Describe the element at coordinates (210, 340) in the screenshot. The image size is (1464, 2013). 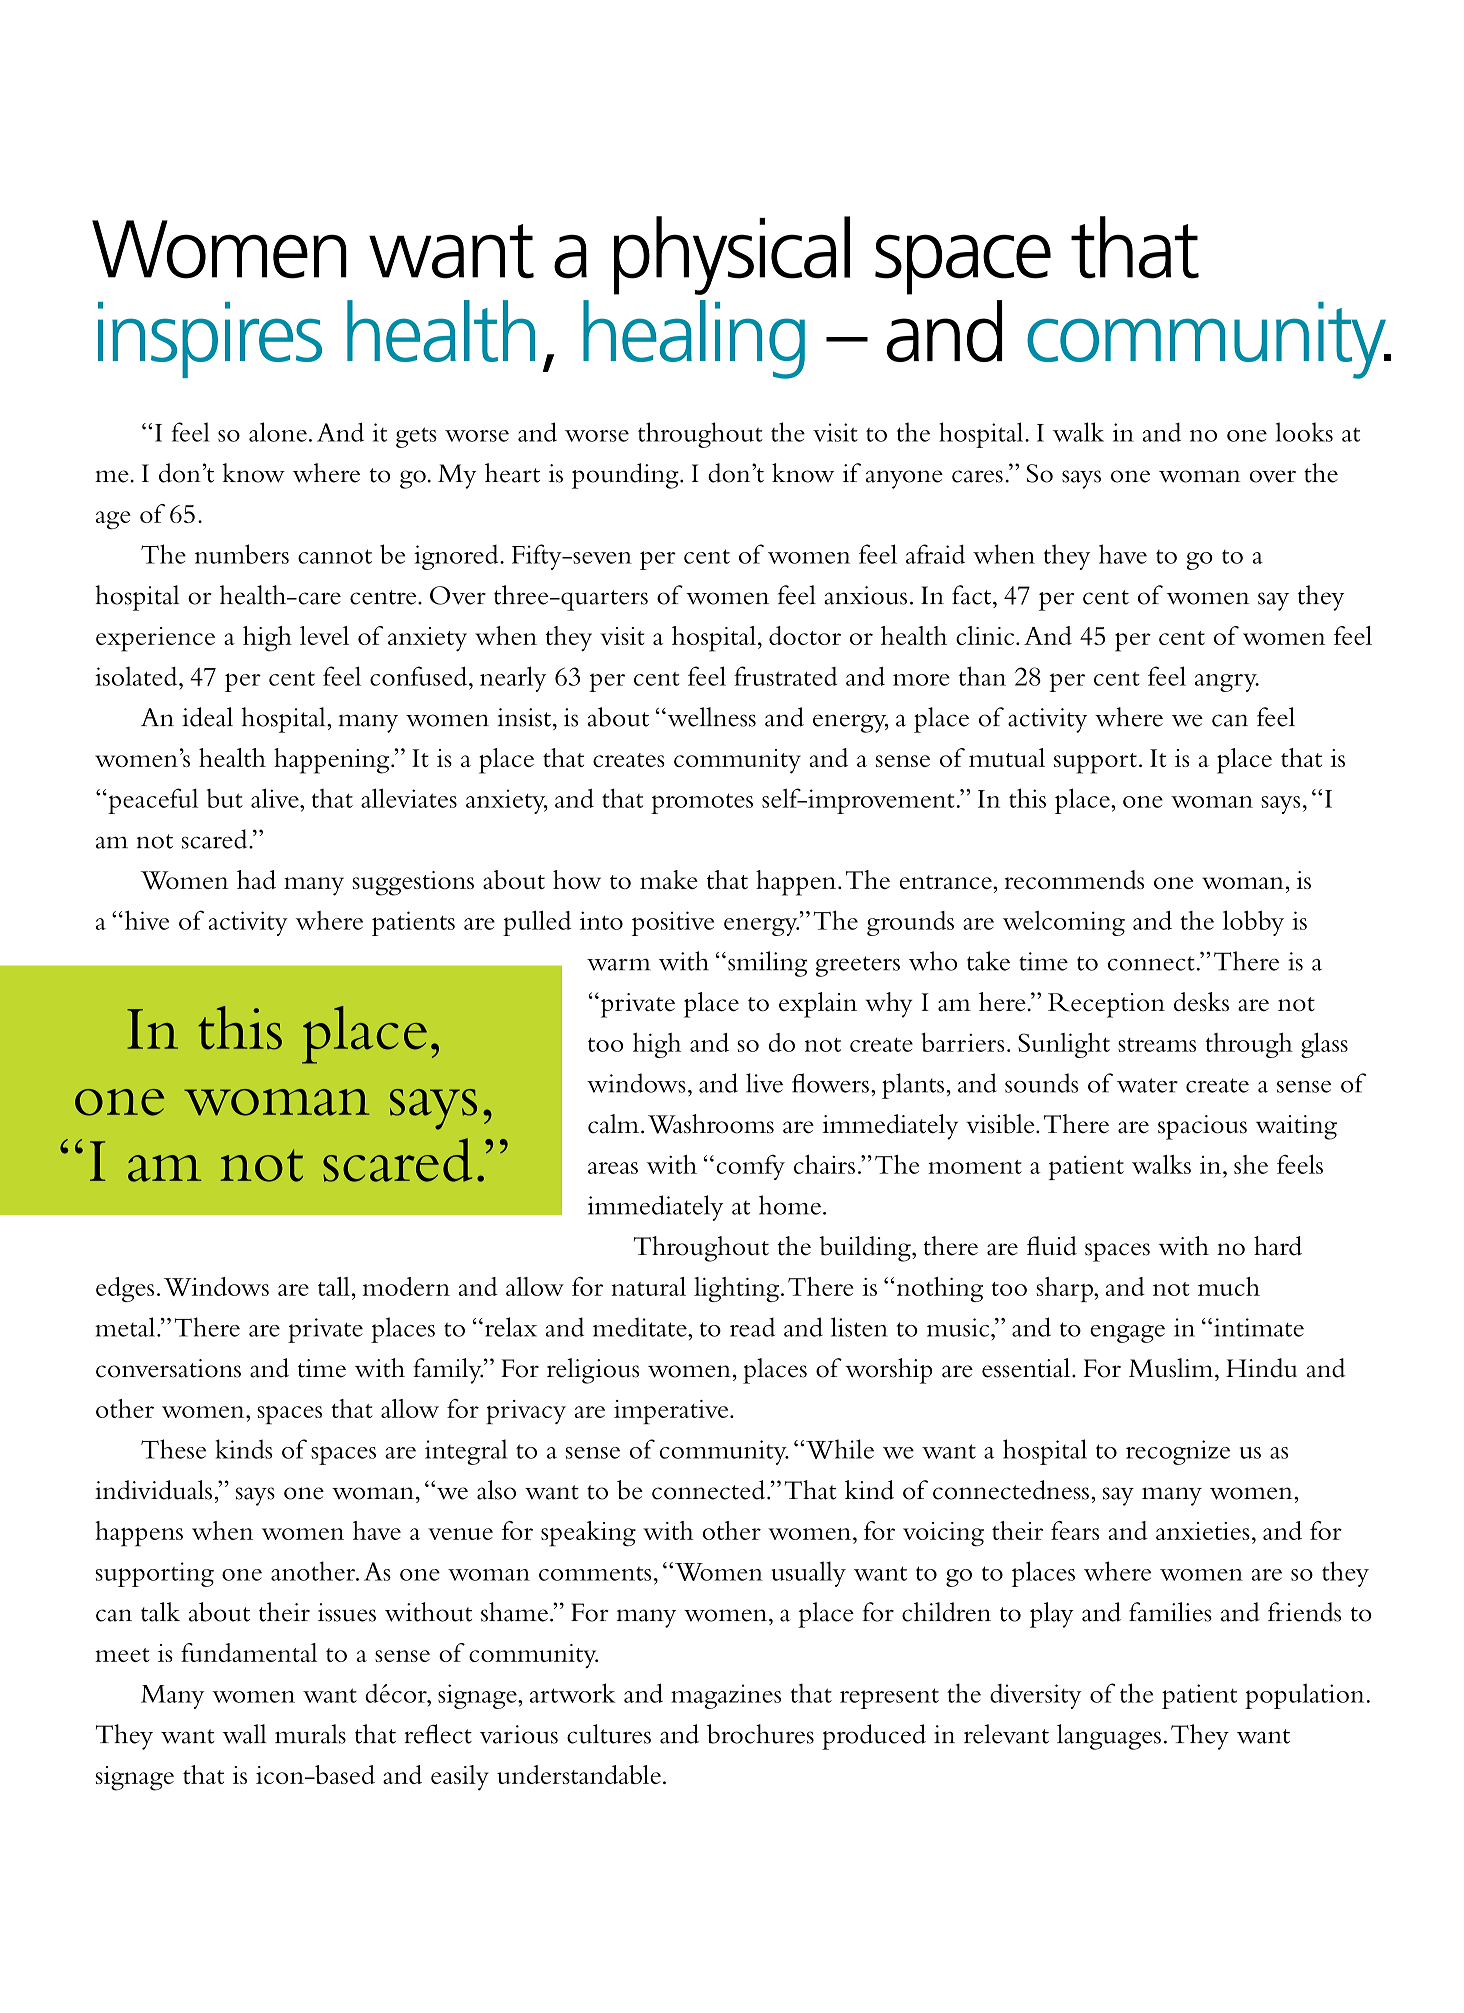
I see `inspires` at that location.
